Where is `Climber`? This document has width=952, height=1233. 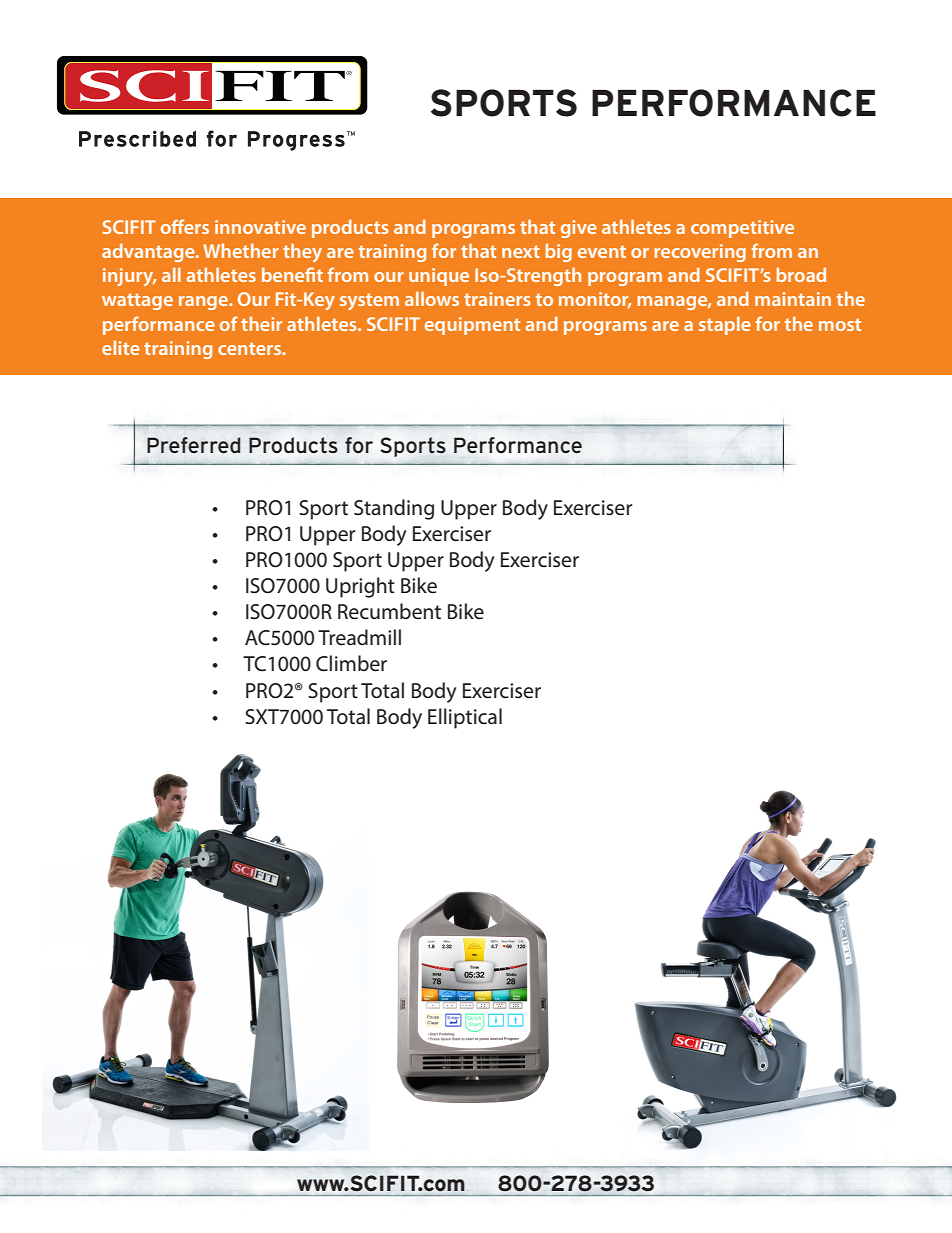 Climber is located at coordinates (351, 663).
